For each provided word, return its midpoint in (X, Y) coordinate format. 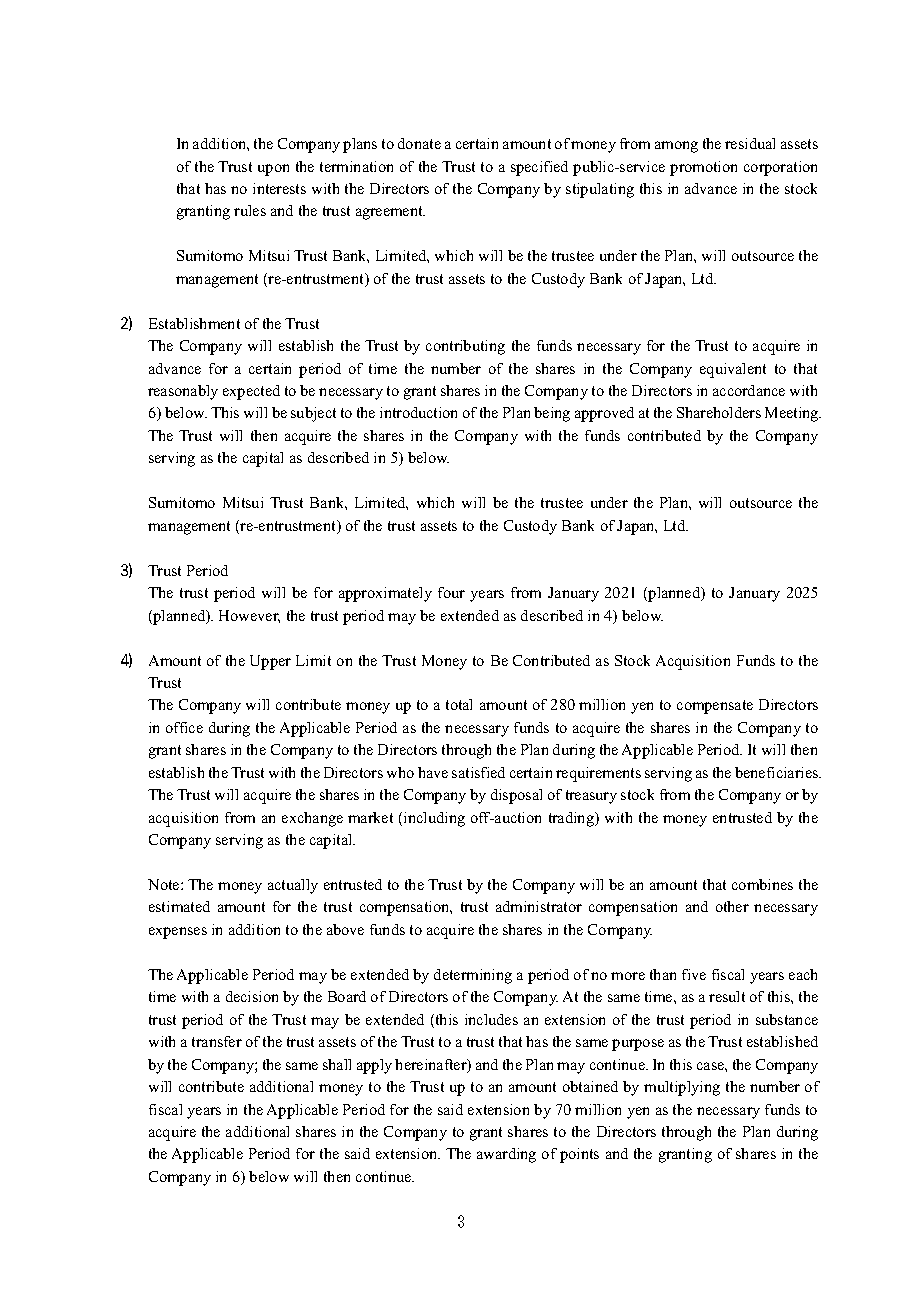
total (459, 704)
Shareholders (719, 412)
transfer (217, 1041)
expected (251, 392)
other (732, 906)
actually (293, 886)
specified (539, 168)
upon (273, 170)
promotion (703, 168)
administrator (539, 906)
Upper (270, 662)
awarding (506, 1155)
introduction (418, 412)
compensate (715, 707)
